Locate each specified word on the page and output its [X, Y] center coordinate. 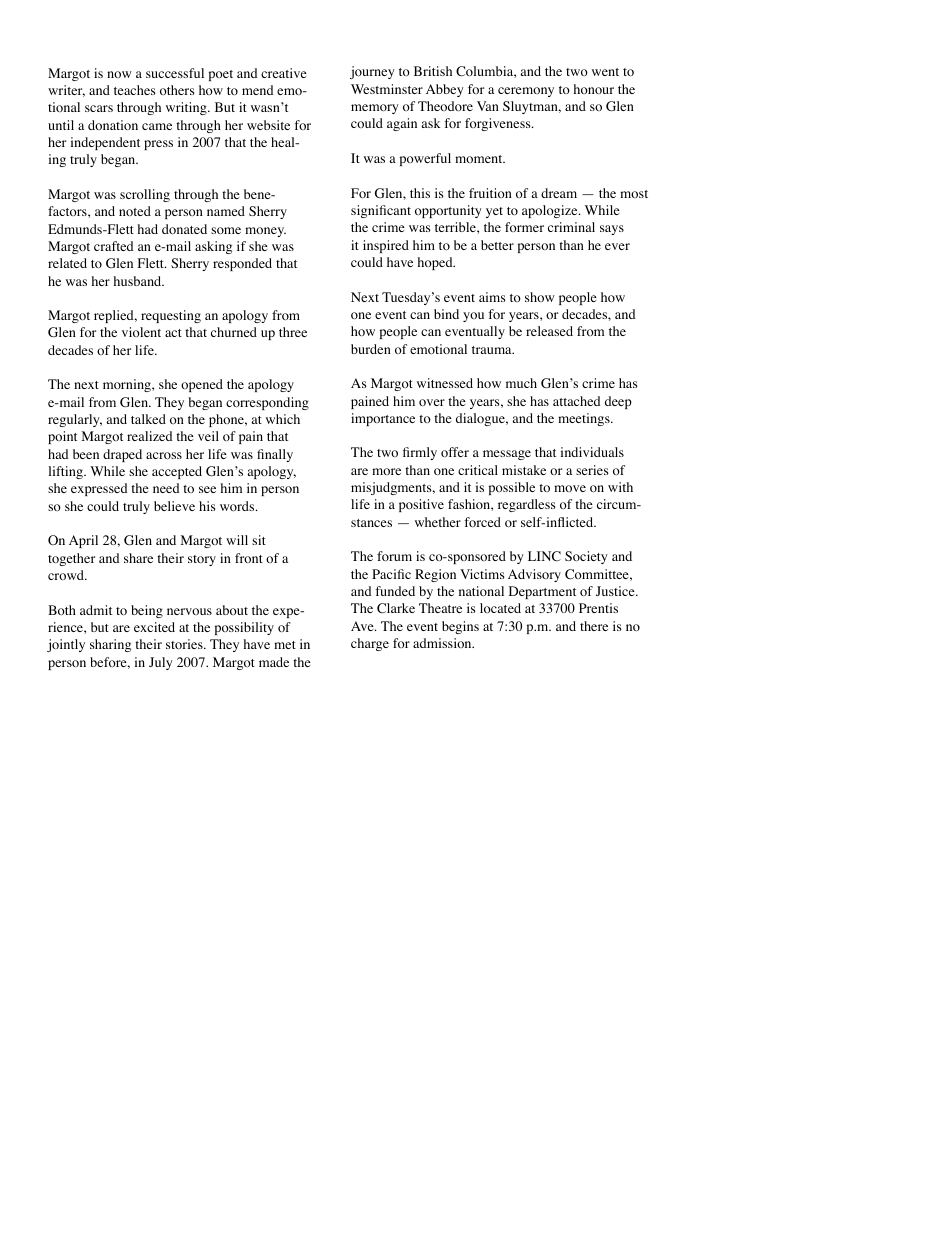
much [521, 383]
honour [594, 89]
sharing [110, 645]
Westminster [387, 89]
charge [370, 644]
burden [371, 349]
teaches [135, 90]
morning [128, 385]
